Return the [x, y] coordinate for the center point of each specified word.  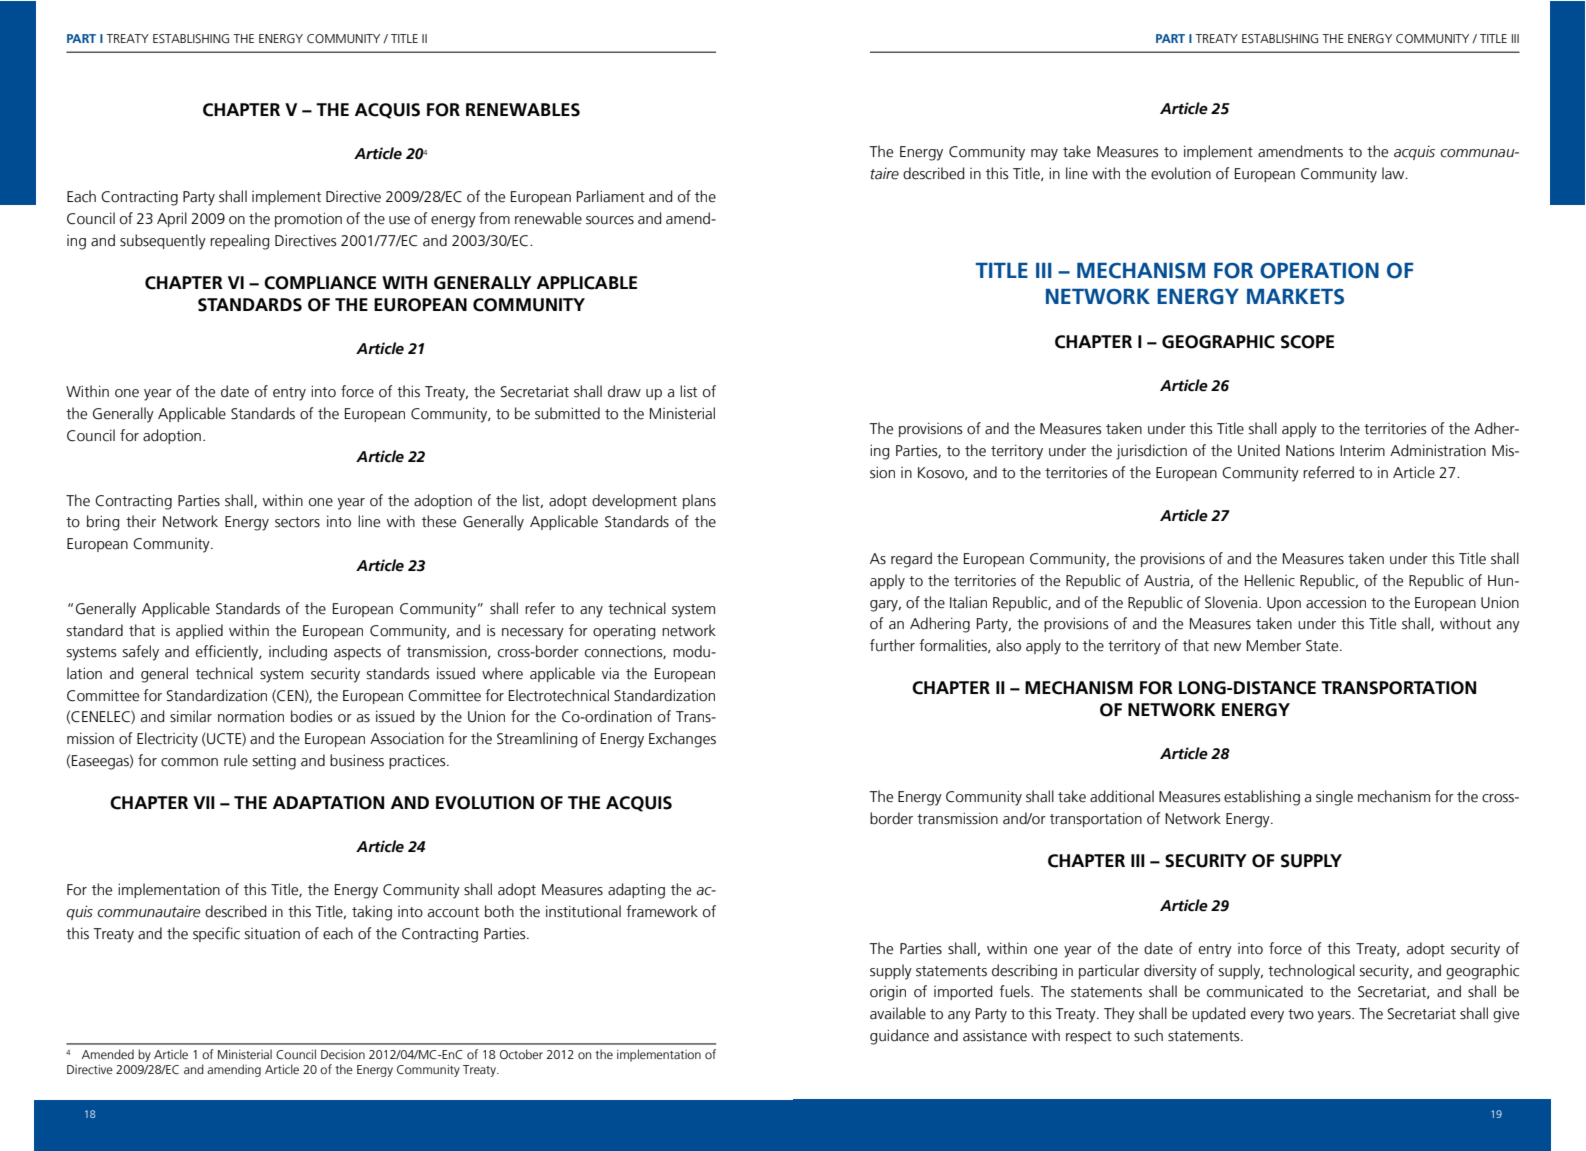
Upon [1284, 604]
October [521, 1054]
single [1334, 798]
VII [204, 802]
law [1394, 173]
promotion [308, 219]
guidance [899, 1037]
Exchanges [682, 740]
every [1267, 1017]
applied [199, 631]
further [892, 645]
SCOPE [1307, 342]
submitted [567, 413]
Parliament [611, 196]
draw [624, 391]
